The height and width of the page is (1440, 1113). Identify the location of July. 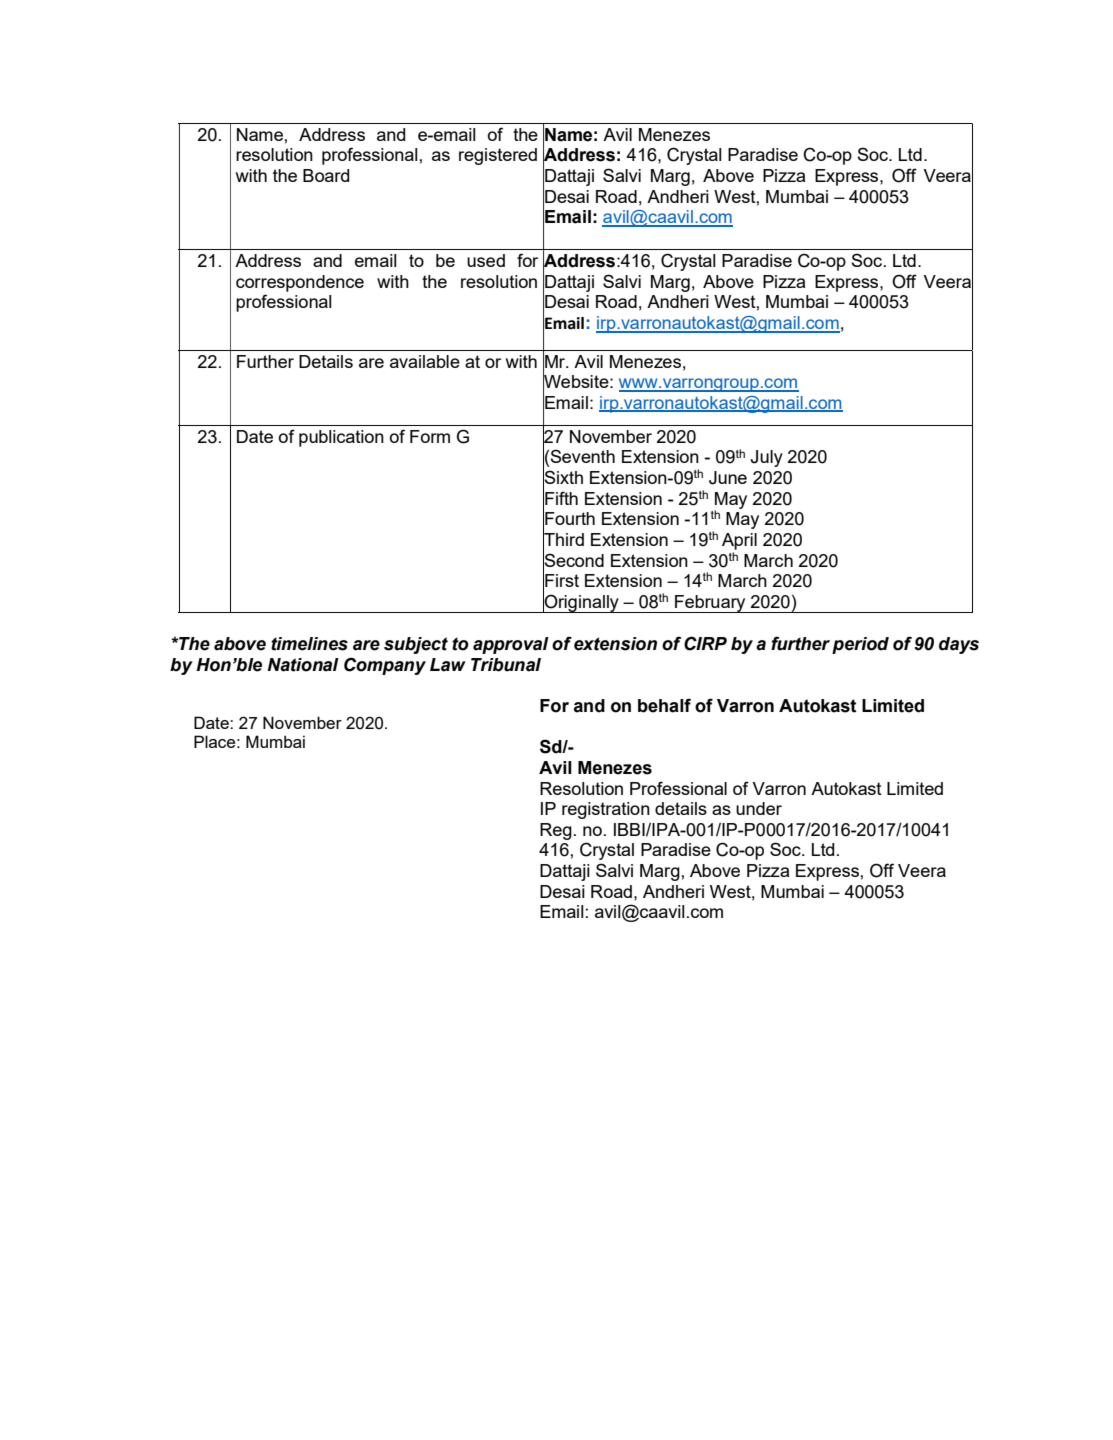
(767, 458).
